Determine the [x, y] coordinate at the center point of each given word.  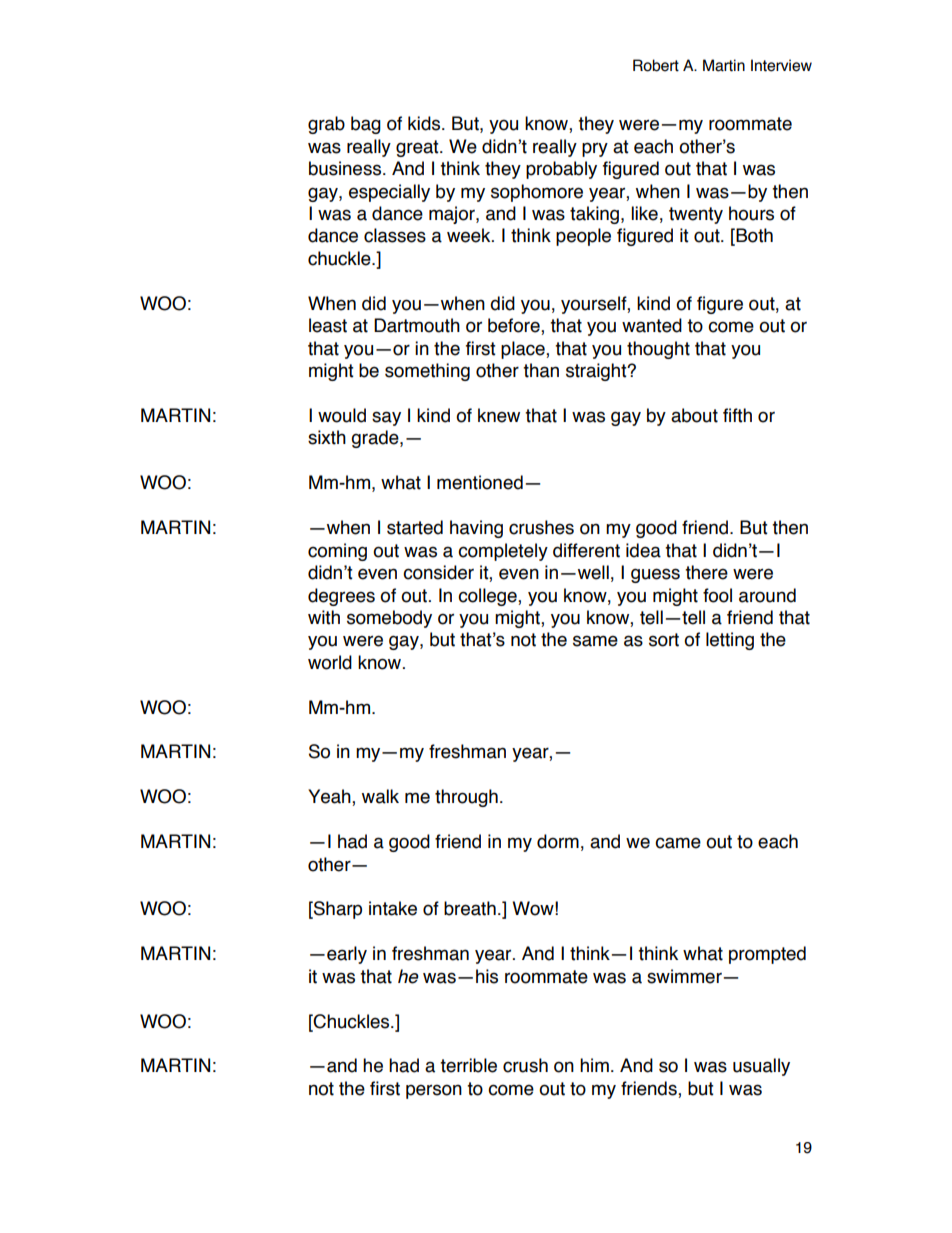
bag [366, 125]
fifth [737, 415]
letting [730, 641]
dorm [558, 841]
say [386, 418]
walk [380, 796]
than [541, 370]
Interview [781, 65]
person [434, 1091]
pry [595, 149]
